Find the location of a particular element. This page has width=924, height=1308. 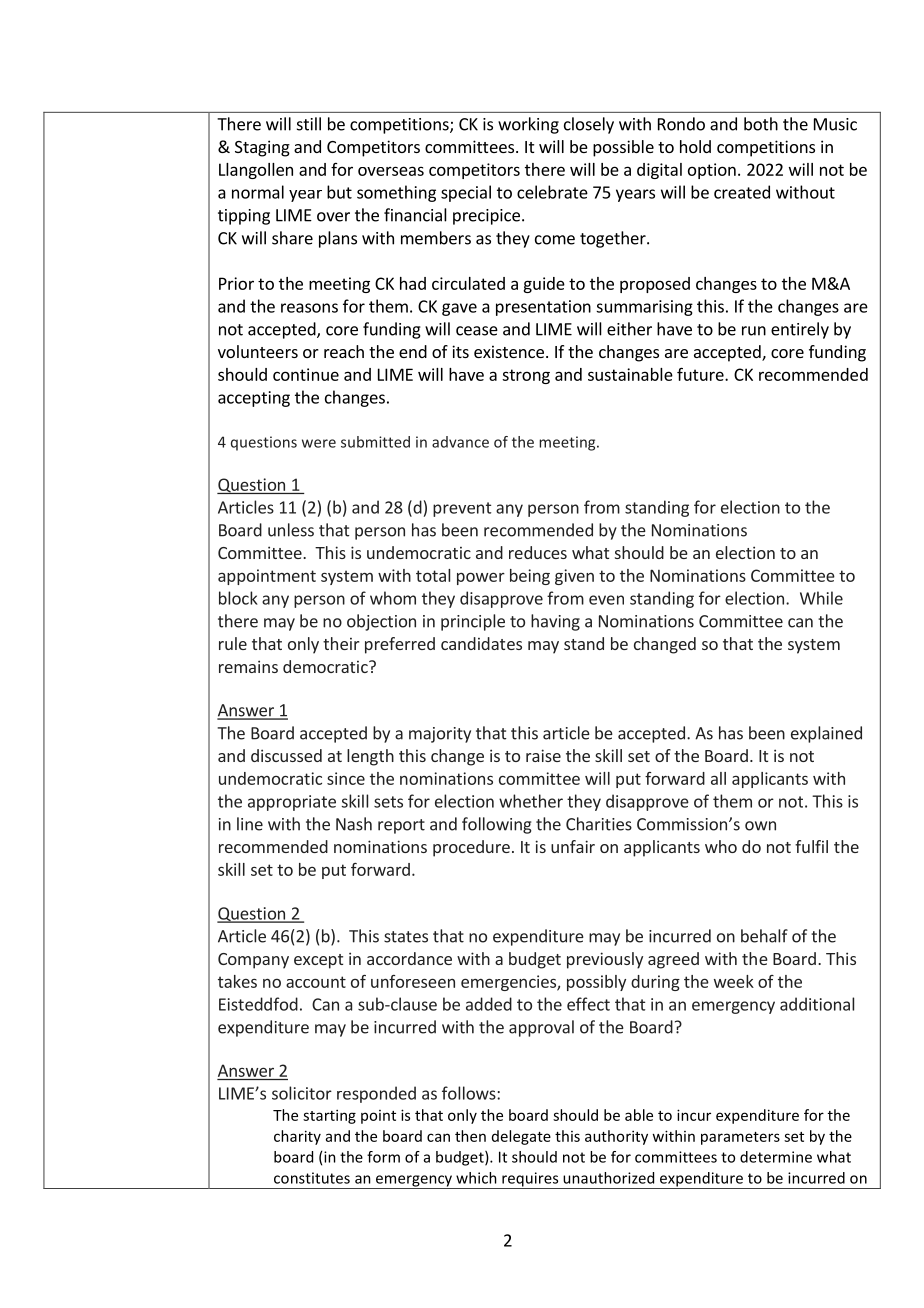

both is located at coordinates (761, 124).
